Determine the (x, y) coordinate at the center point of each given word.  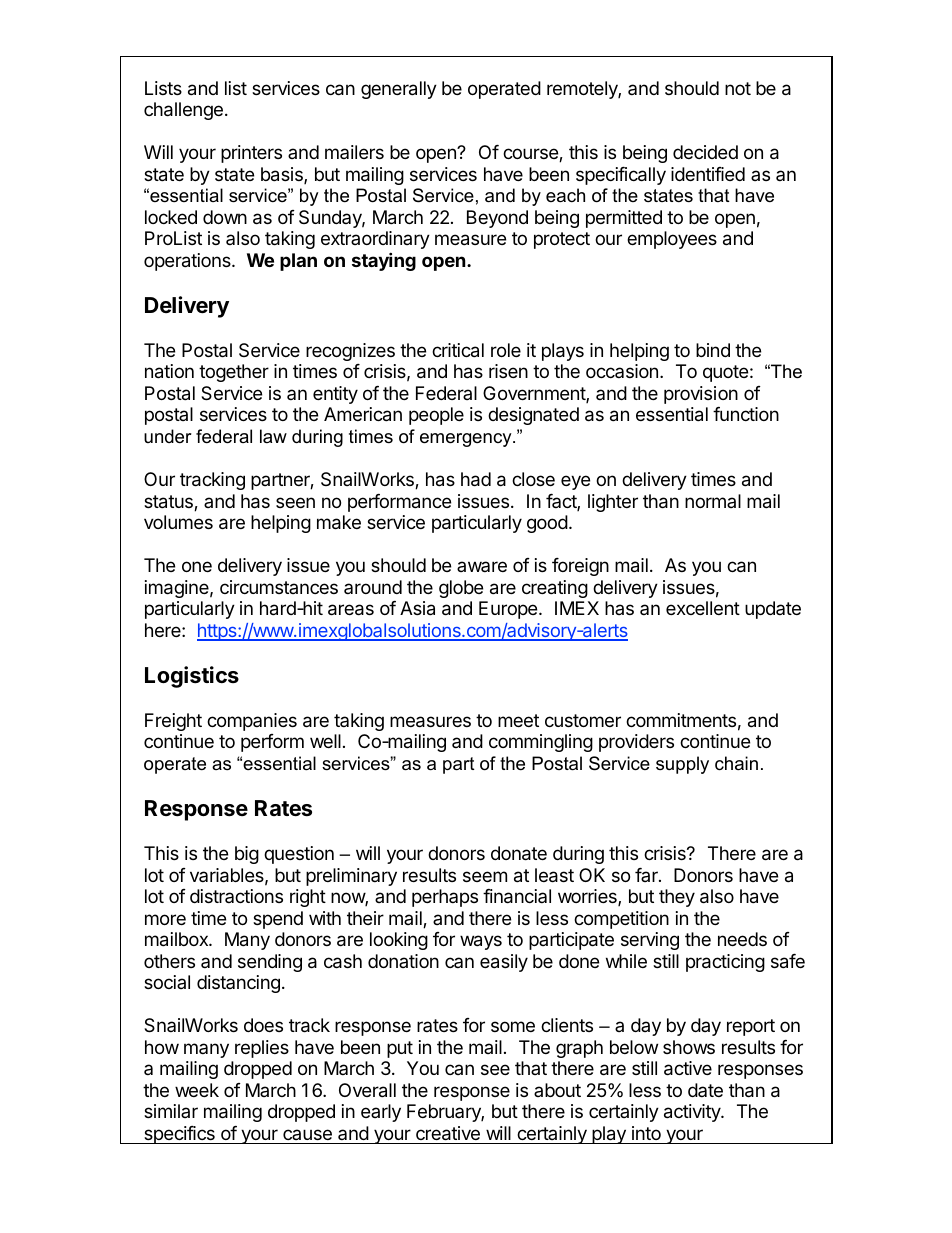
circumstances (279, 587)
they (677, 898)
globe (461, 589)
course (531, 155)
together (234, 373)
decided (705, 152)
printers (251, 154)
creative (448, 1133)
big (247, 855)
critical (458, 350)
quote (725, 373)
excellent (703, 608)
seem (485, 876)
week (197, 1090)
